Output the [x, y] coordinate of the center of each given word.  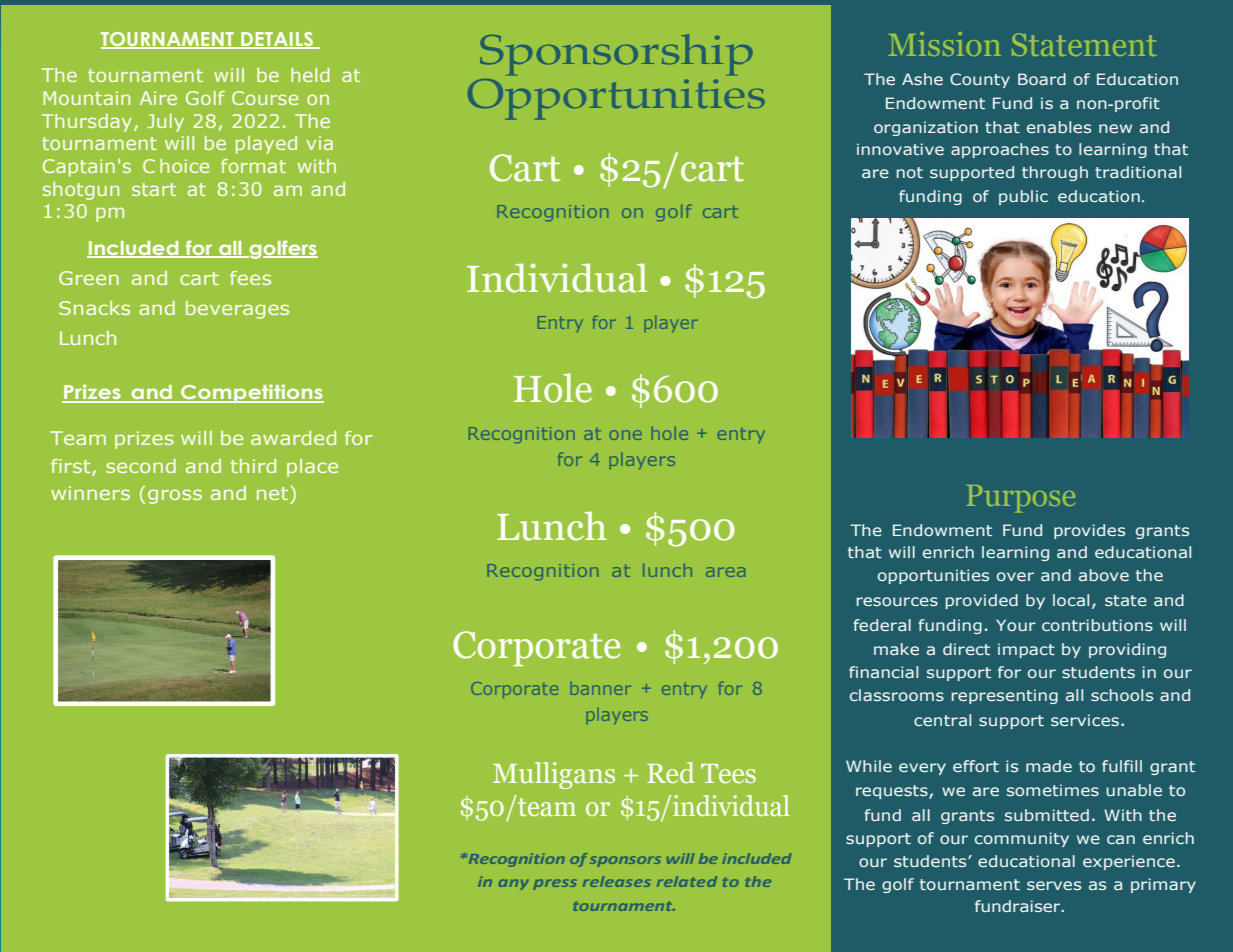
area [725, 572]
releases [617, 881]
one [626, 435]
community [1022, 839]
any [514, 884]
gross [175, 496]
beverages [237, 310]
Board [1042, 79]
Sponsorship [616, 55]
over [1015, 576]
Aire [158, 98]
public [1023, 197]
